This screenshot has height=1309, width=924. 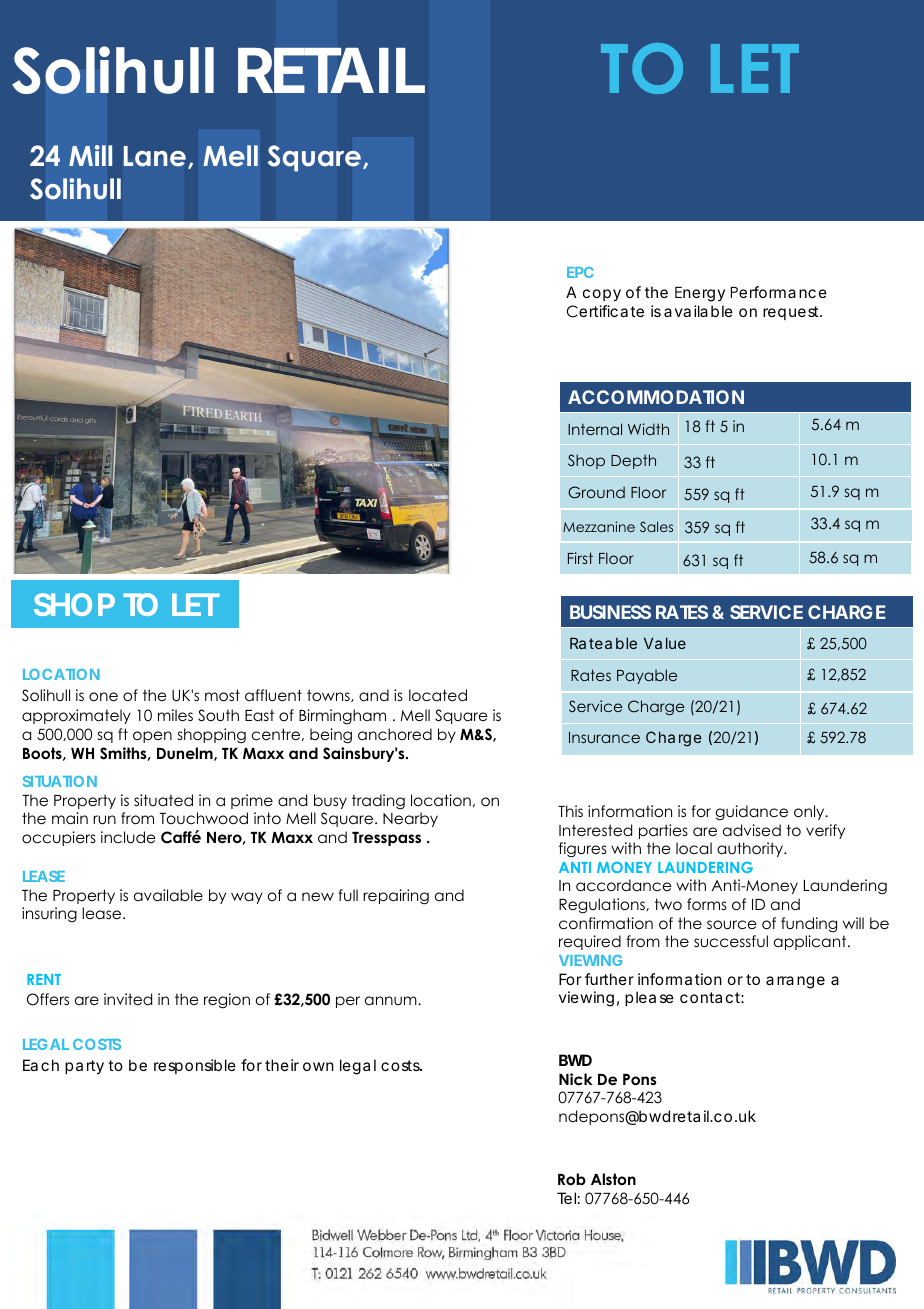 I want to click on party, so click(x=84, y=1067).
